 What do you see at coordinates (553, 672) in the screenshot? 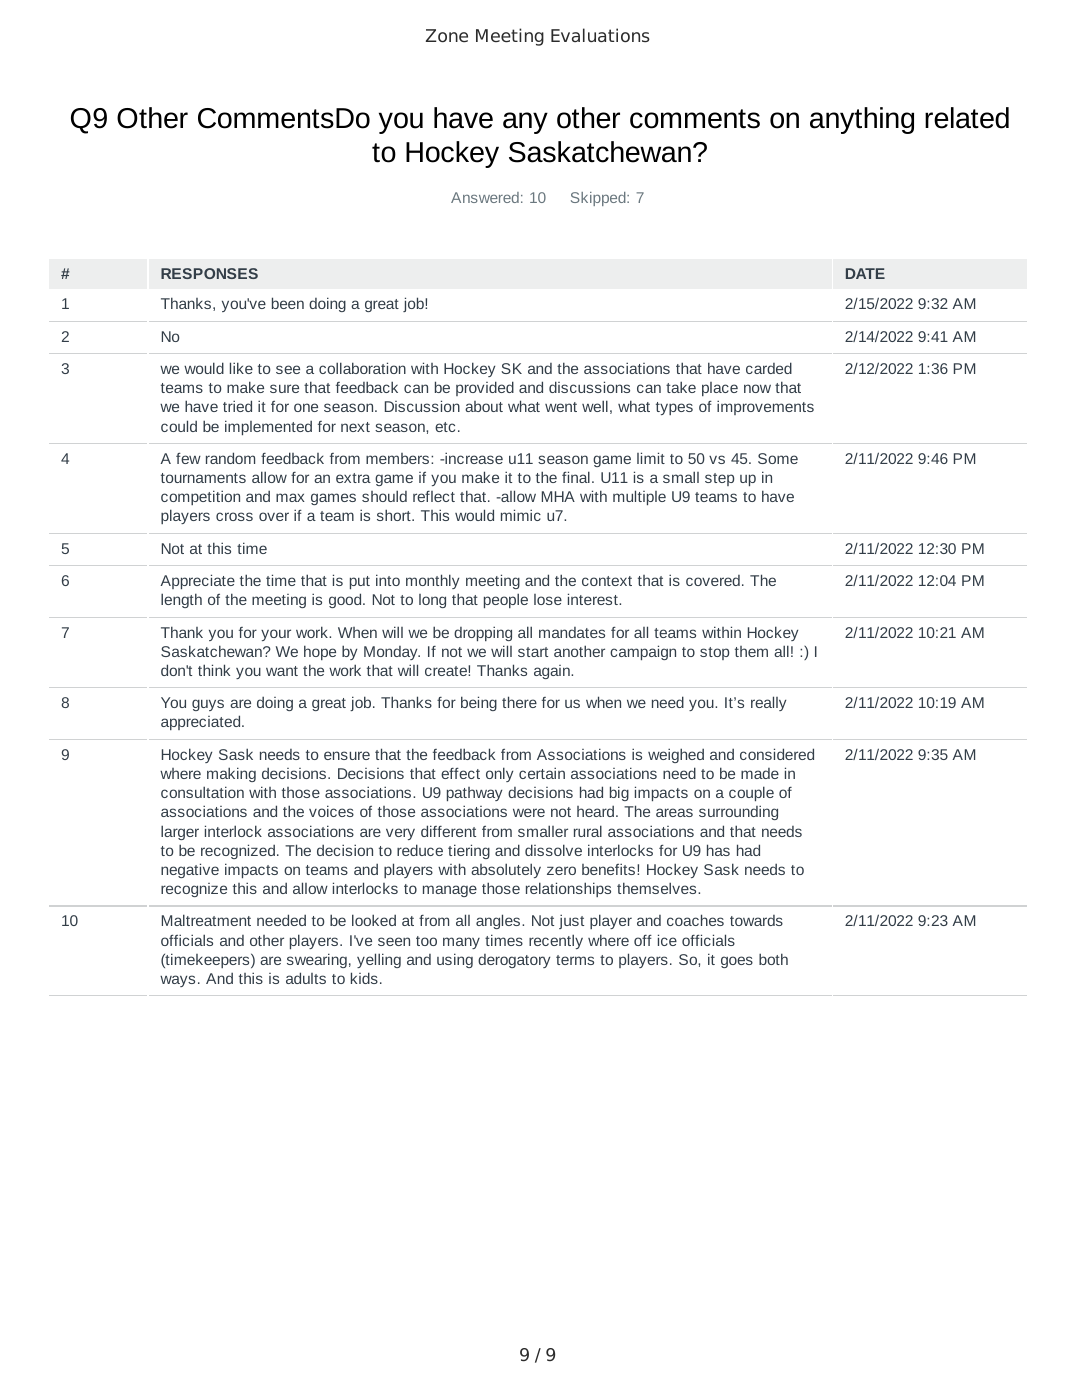
I see `again` at bounding box center [553, 672].
